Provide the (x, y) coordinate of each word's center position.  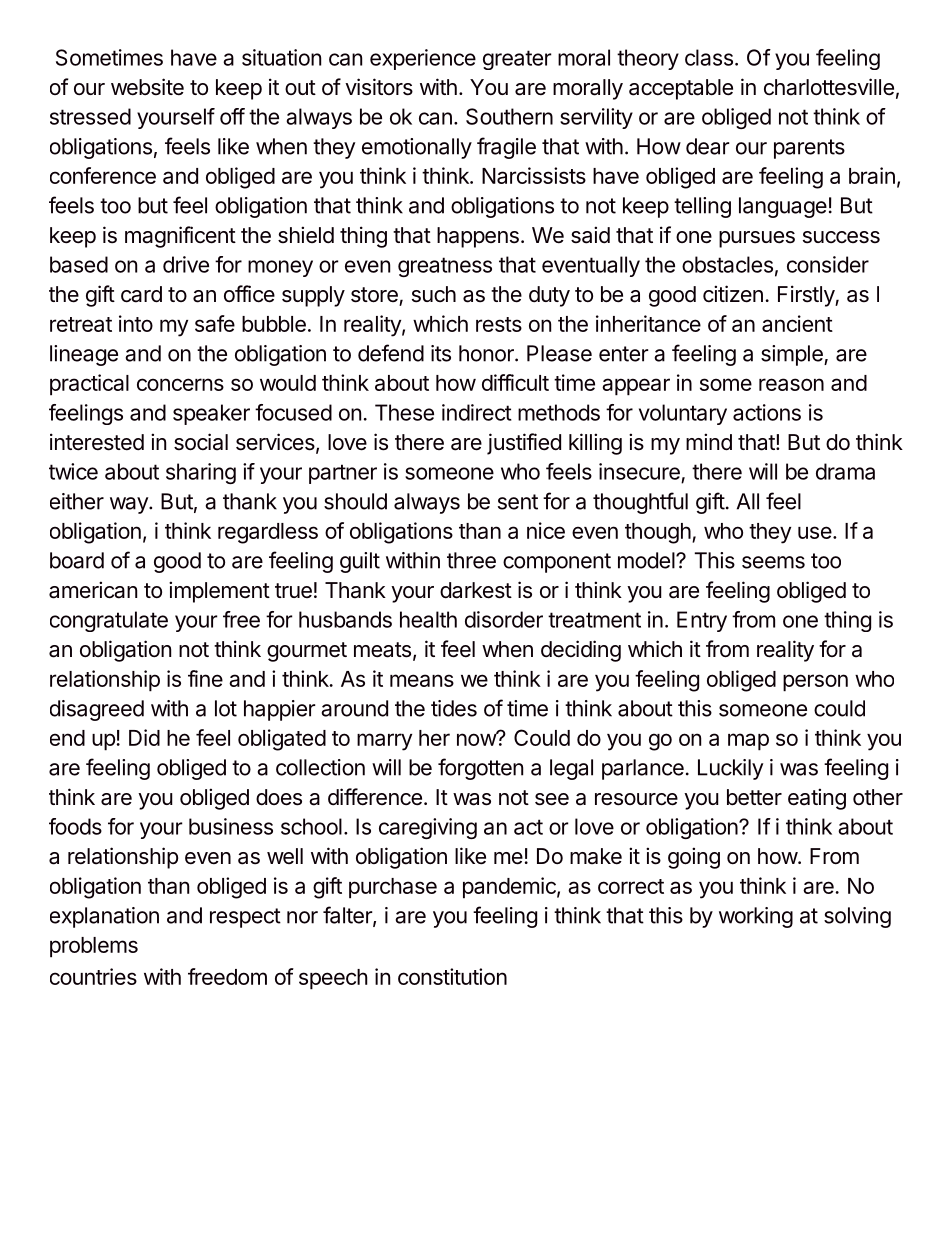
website (147, 87)
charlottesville (829, 87)
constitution (452, 976)
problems (94, 947)
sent (518, 502)
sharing (201, 473)
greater (517, 60)
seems (773, 562)
